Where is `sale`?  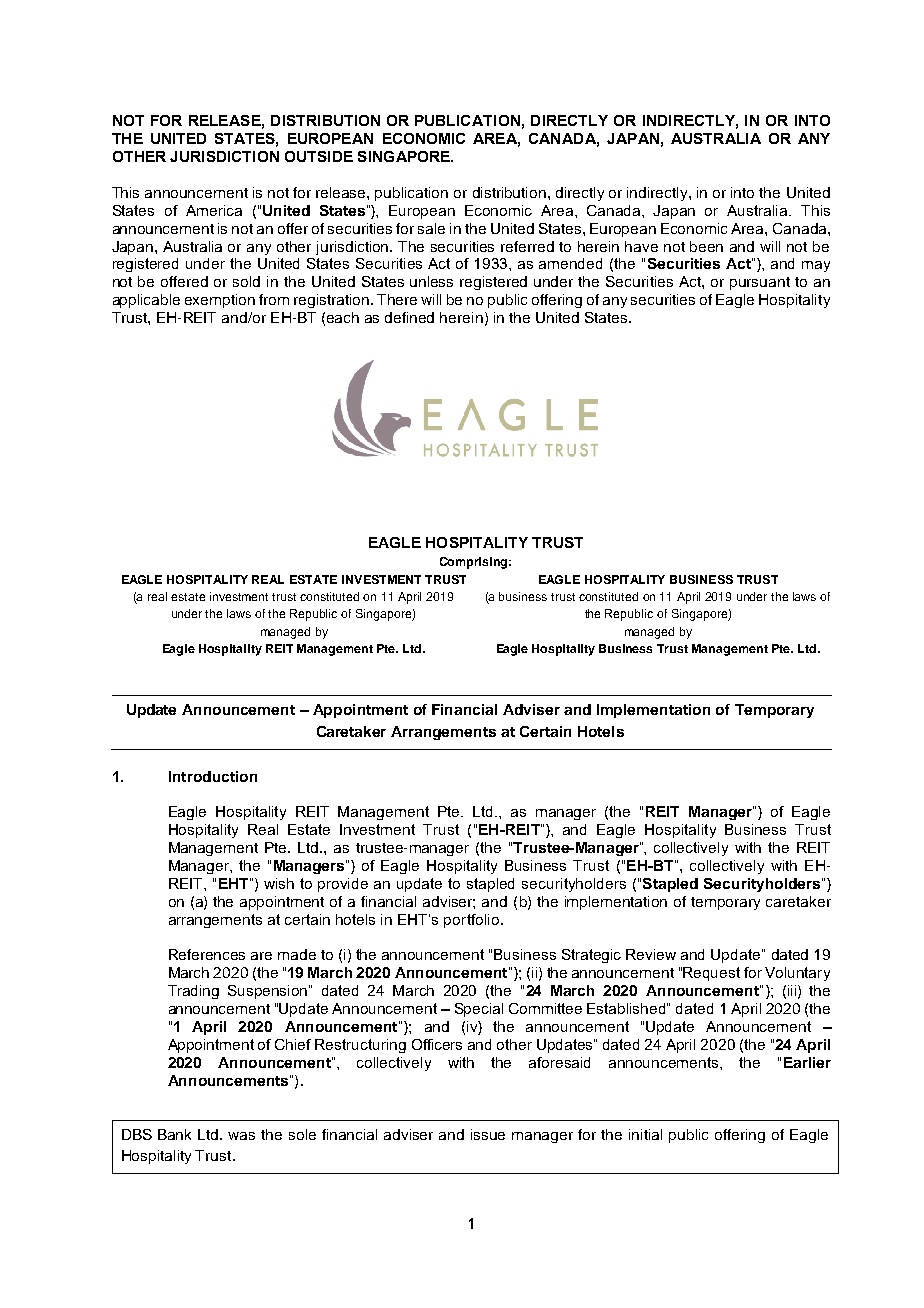
sale is located at coordinates (431, 228).
